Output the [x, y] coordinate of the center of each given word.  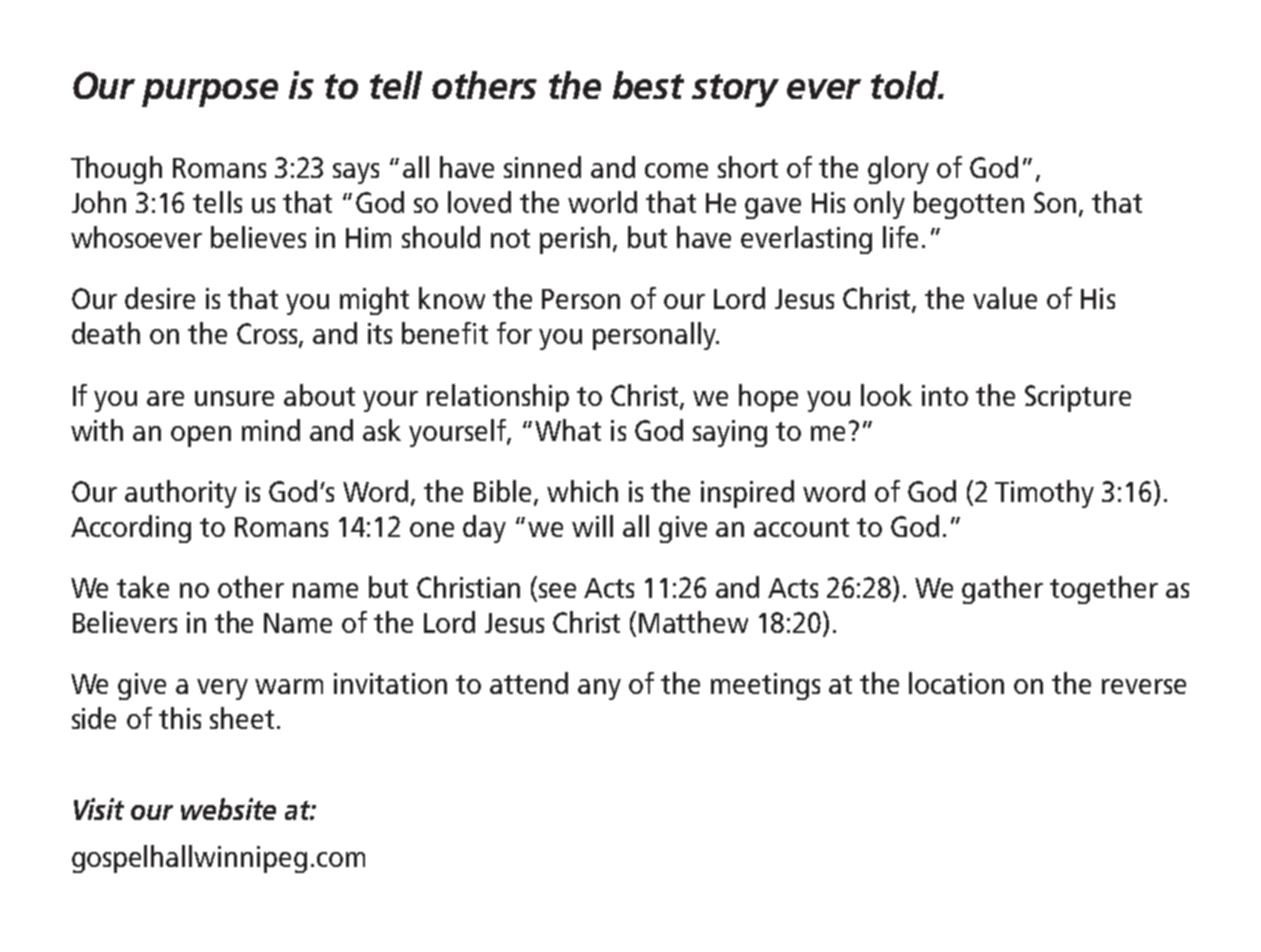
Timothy [1044, 494]
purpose [210, 93]
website [228, 809]
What [568, 430]
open [201, 436]
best [648, 85]
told [906, 85]
